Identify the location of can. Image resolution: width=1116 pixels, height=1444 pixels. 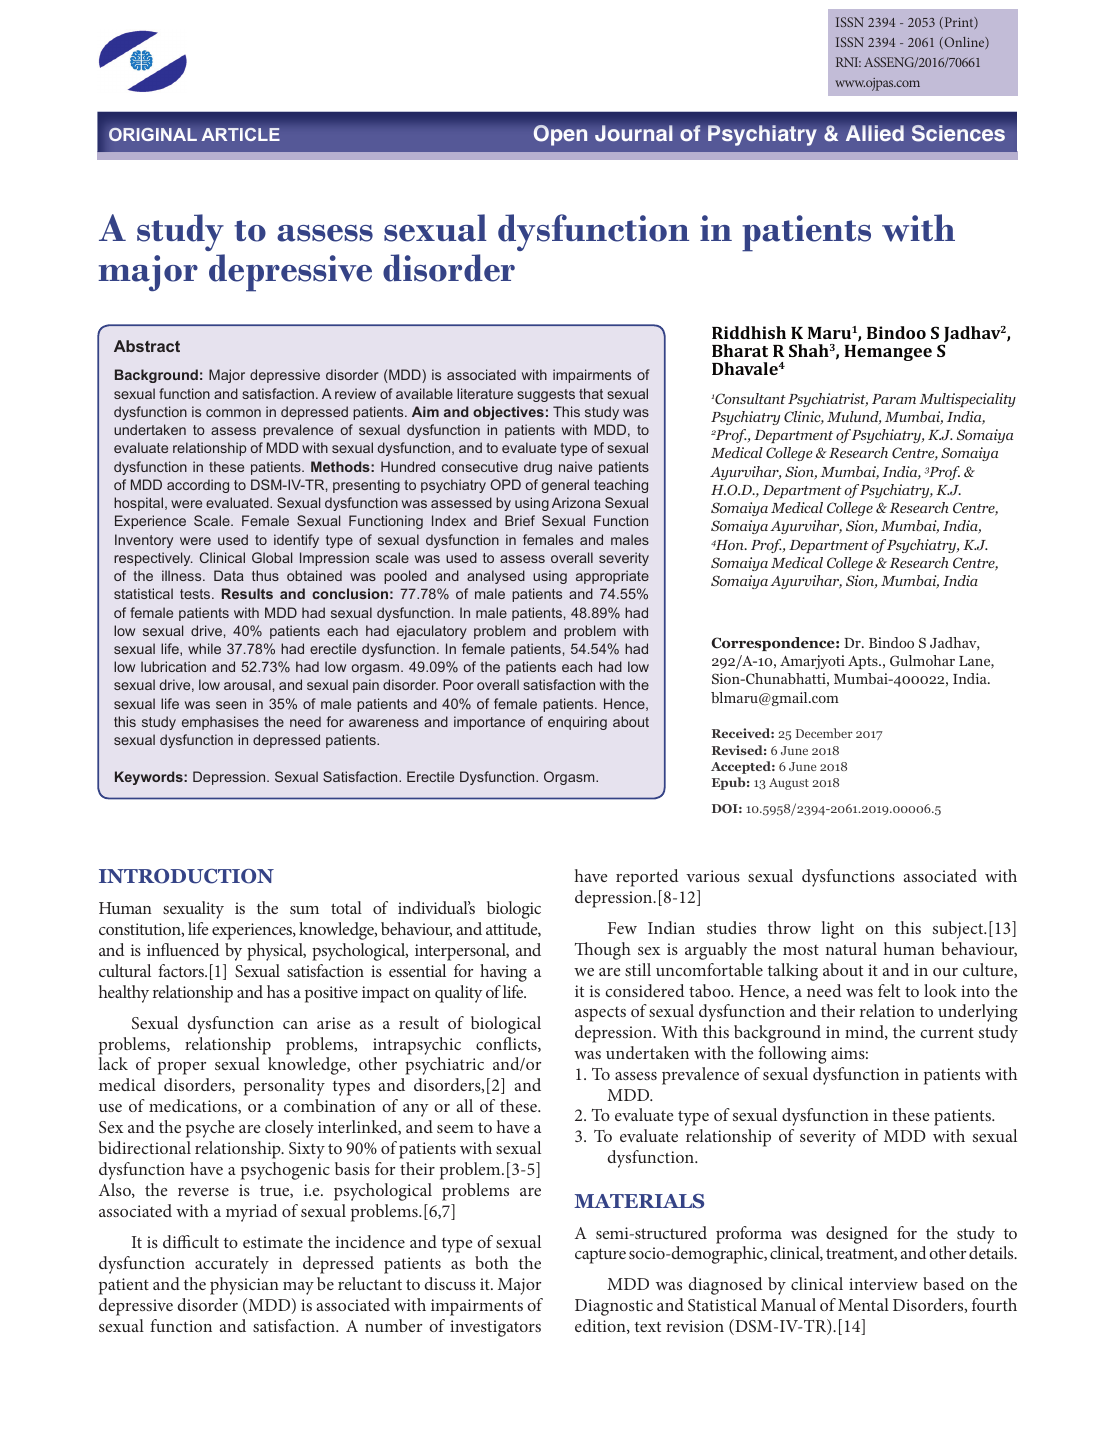
(295, 1025).
